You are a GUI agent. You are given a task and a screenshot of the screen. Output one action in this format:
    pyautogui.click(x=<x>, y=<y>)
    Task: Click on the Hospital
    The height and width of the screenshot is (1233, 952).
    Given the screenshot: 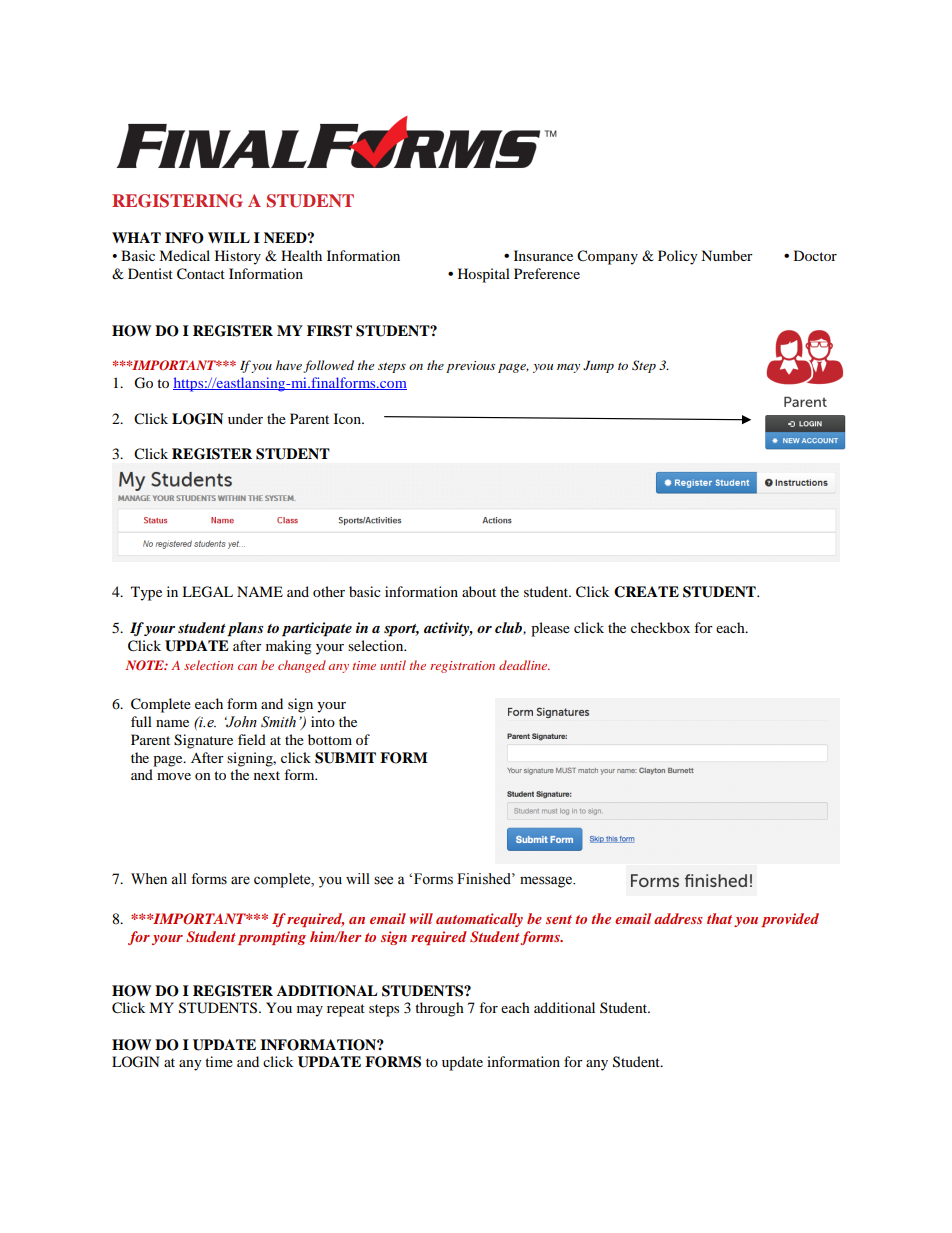 What is the action you would take?
    pyautogui.click(x=484, y=275)
